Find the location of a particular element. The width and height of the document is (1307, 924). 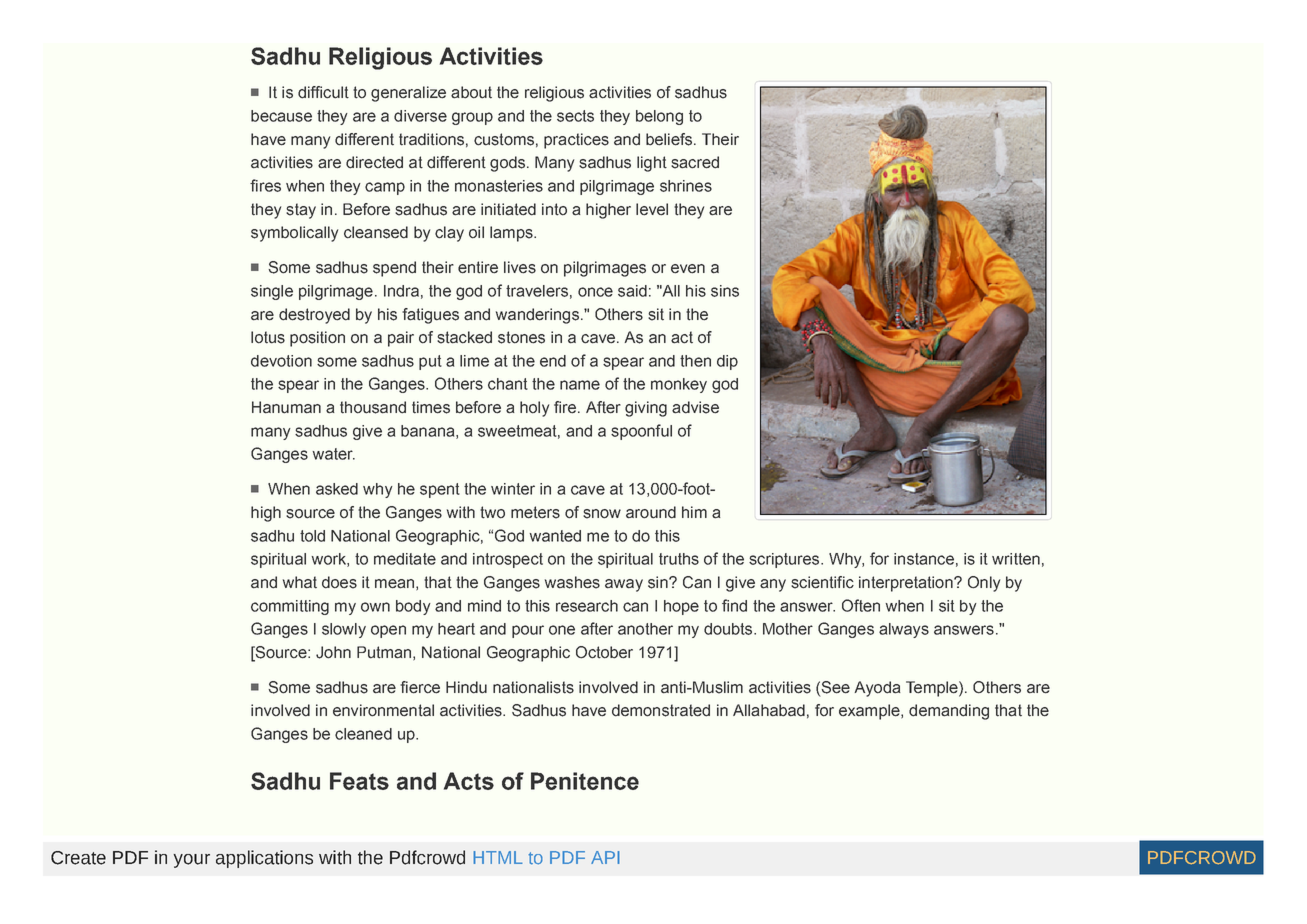

winter is located at coordinates (513, 489).
